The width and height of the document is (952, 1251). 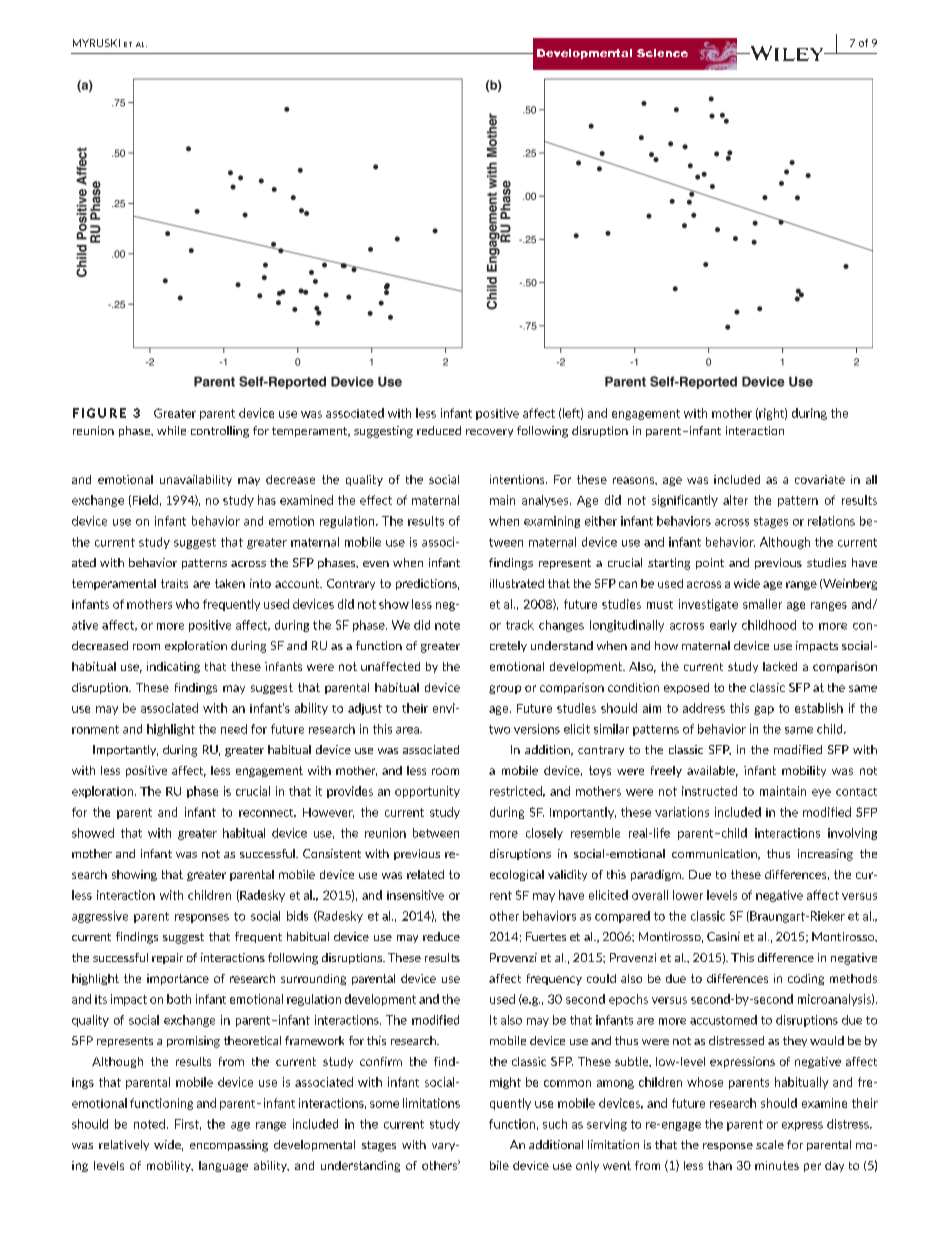 What do you see at coordinates (229, 1146) in the document?
I see `encompassing` at bounding box center [229, 1146].
